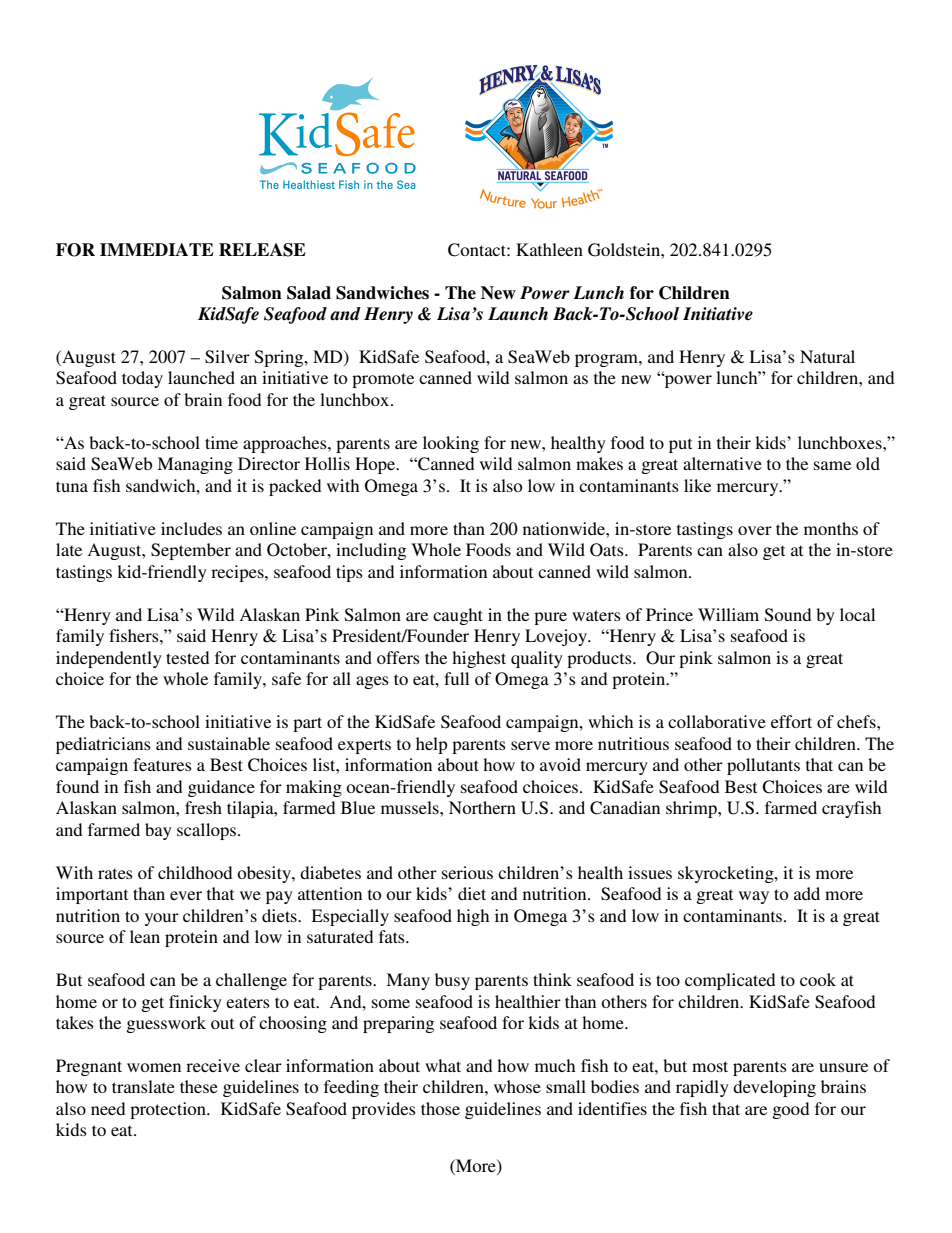 Image resolution: width=952 pixels, height=1233 pixels. I want to click on Kathleen, so click(549, 249).
